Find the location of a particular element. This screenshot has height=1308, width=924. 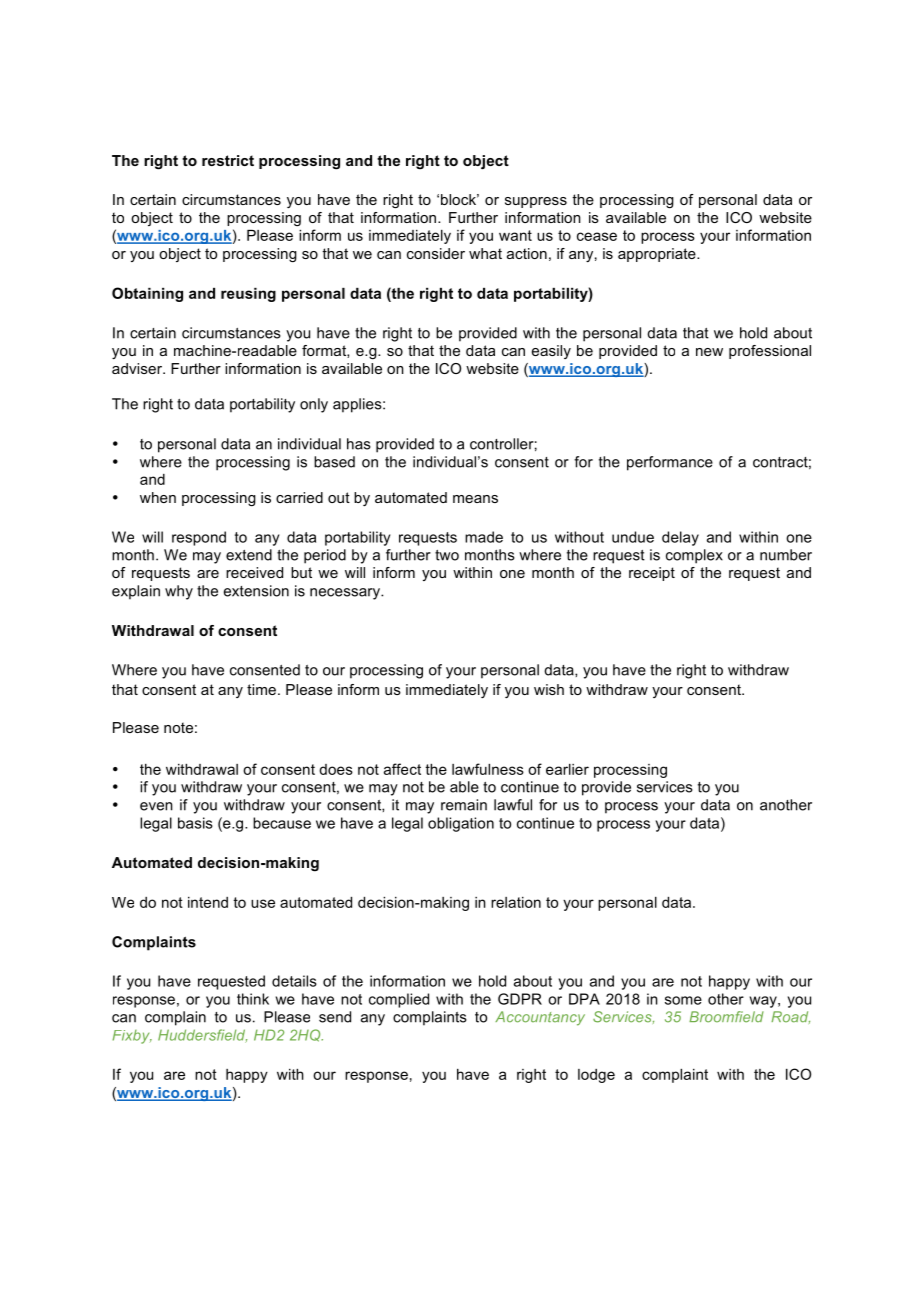

Huddersfield is located at coordinates (202, 1036).
